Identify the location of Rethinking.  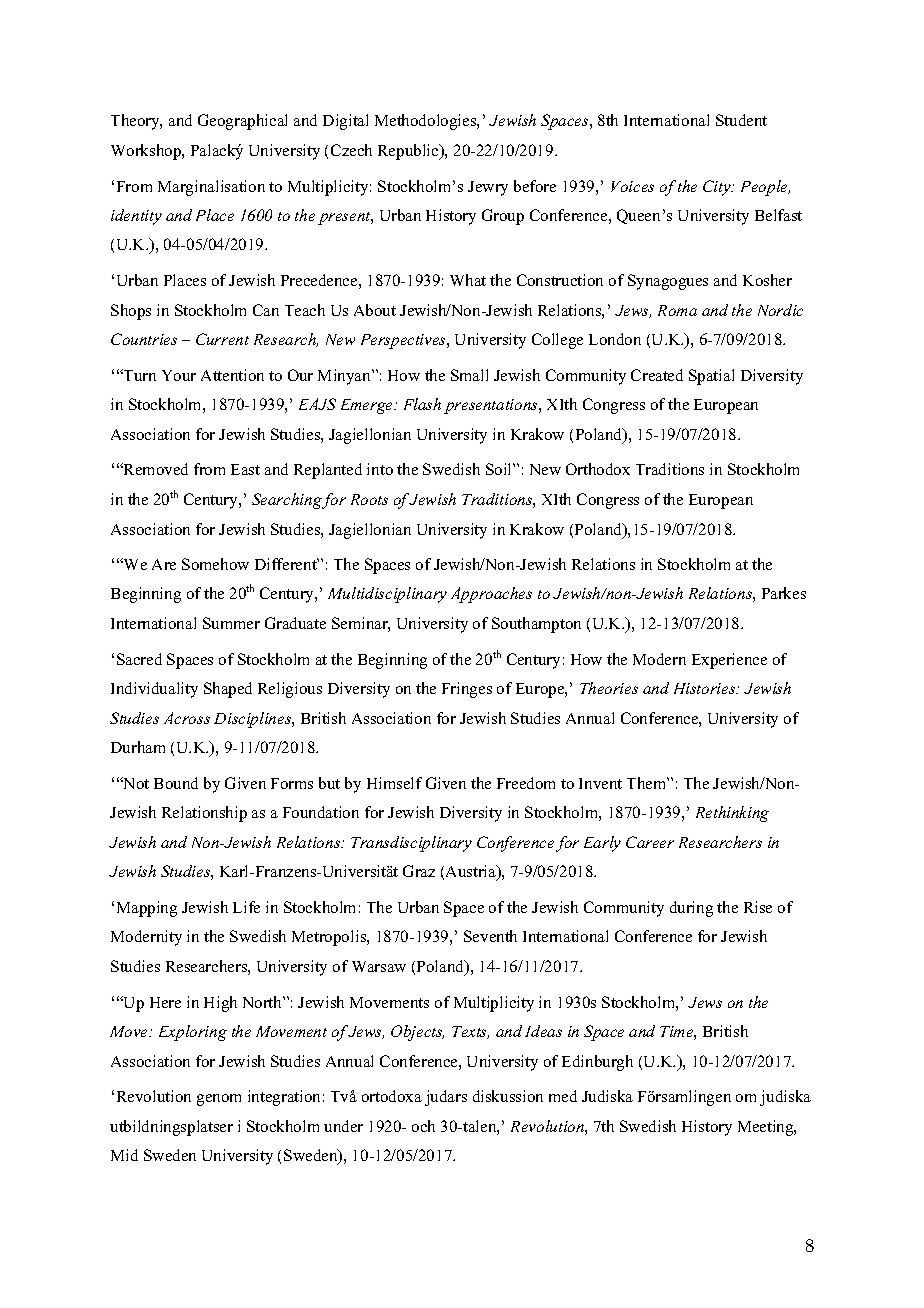
(732, 814).
